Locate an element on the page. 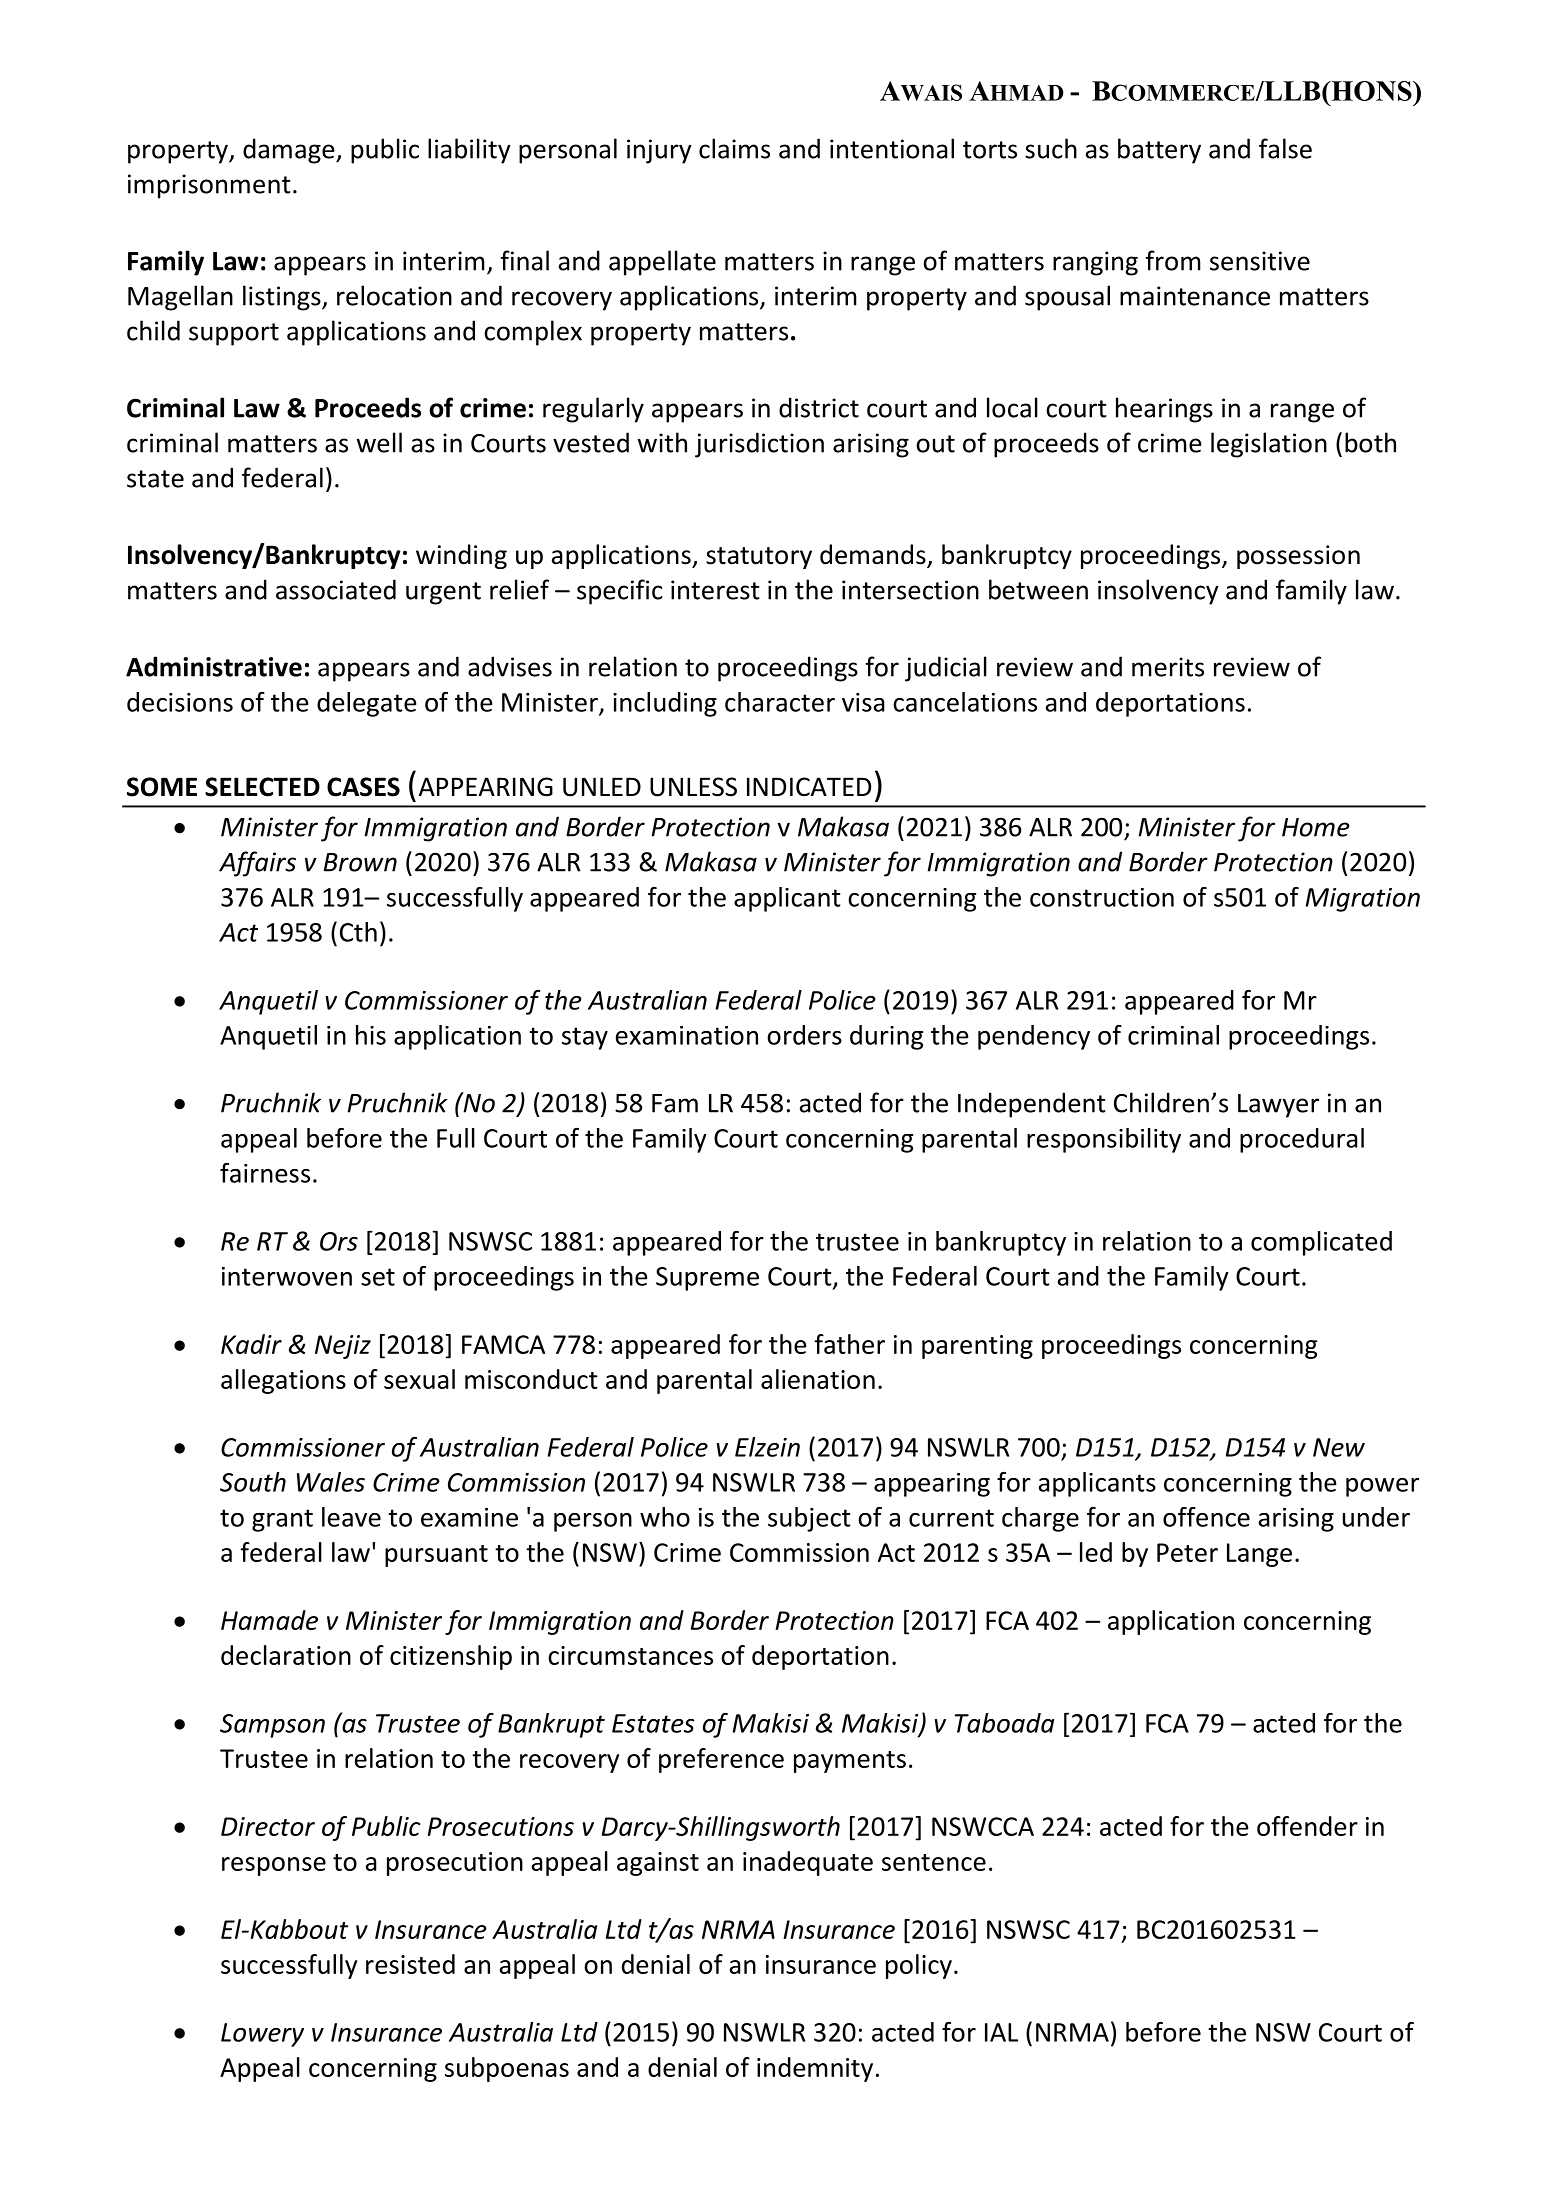 The height and width of the page is (2199, 1555). claims is located at coordinates (734, 148).
